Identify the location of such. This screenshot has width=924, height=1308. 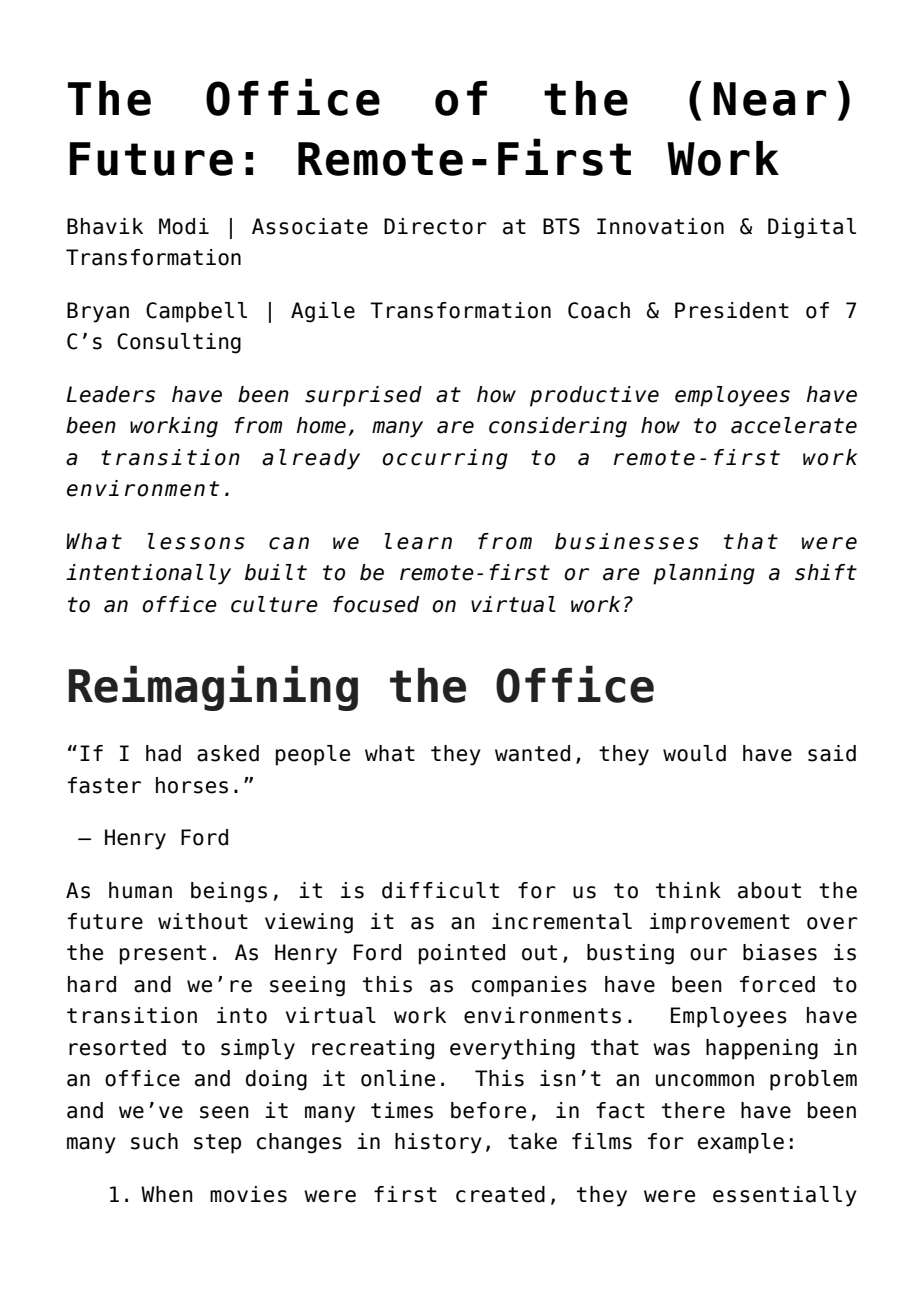
(154, 1141).
